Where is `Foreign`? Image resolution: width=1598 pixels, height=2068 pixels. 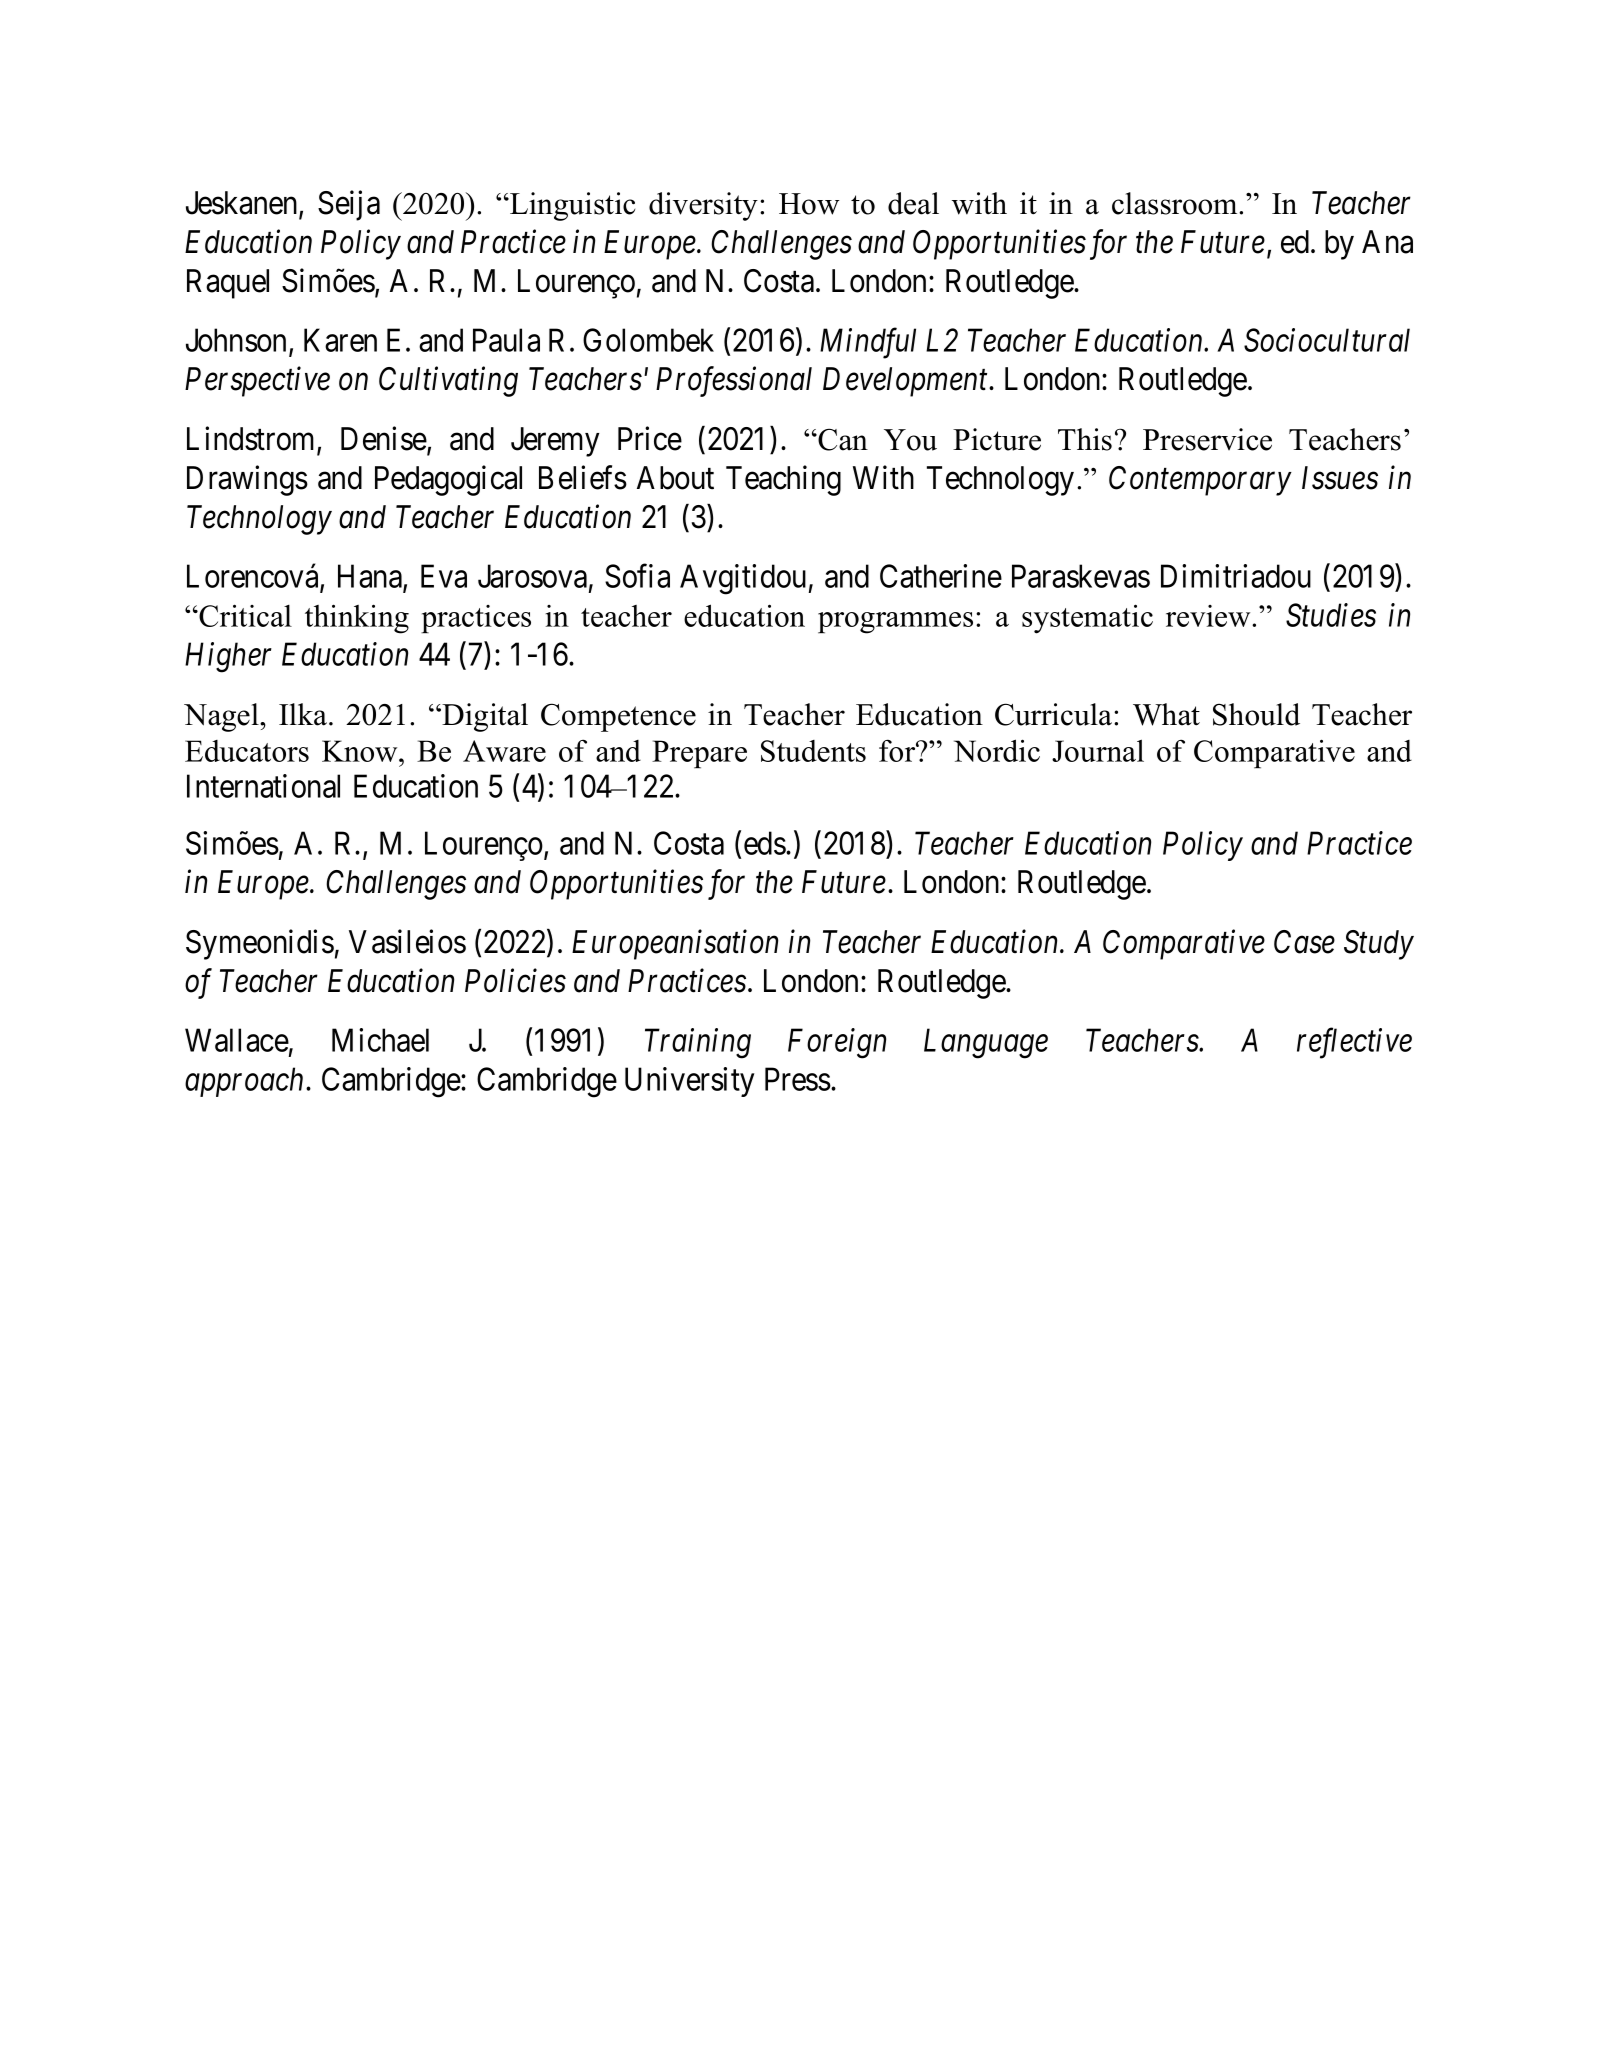
Foreign is located at coordinates (837, 1044).
